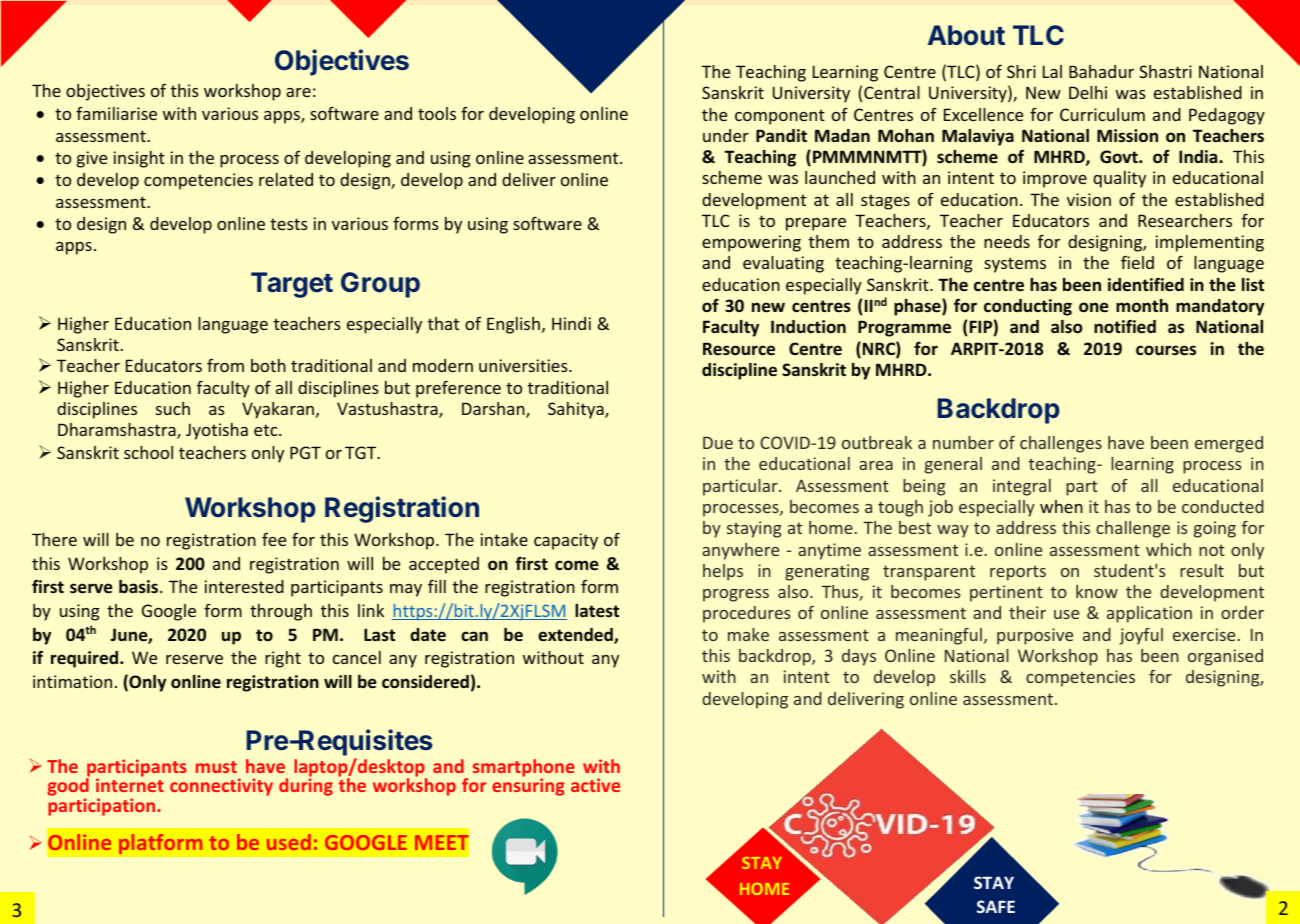  I want to click on used, so click(289, 842).
